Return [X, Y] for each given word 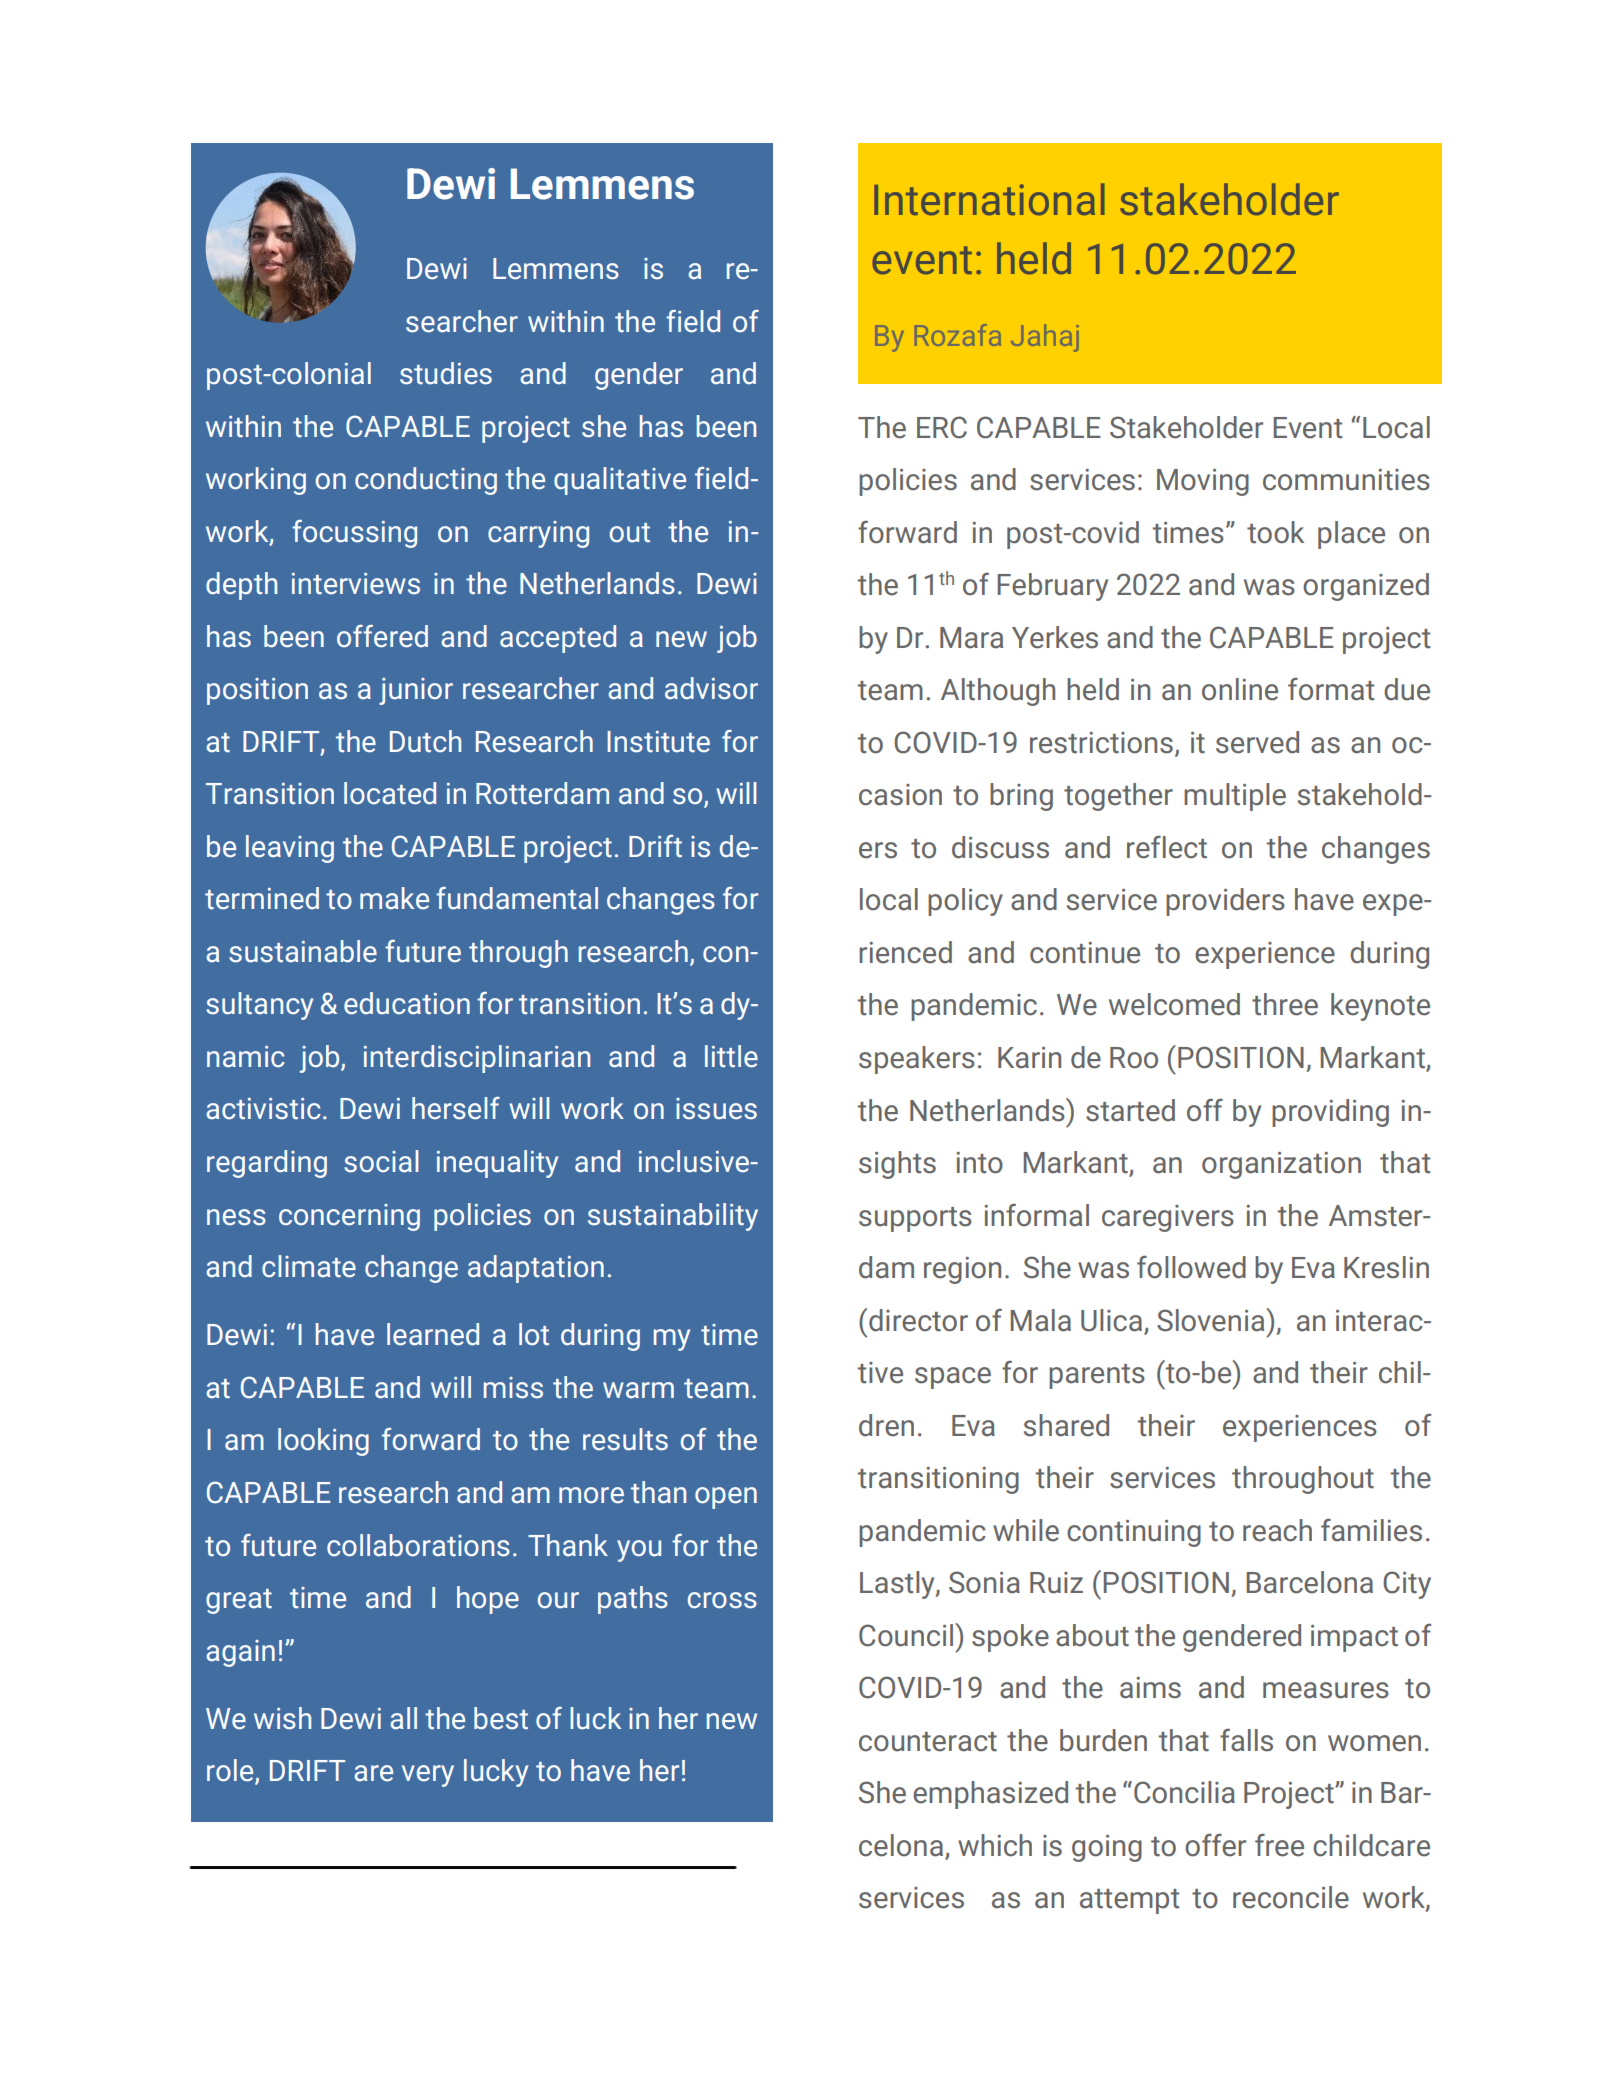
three [1285, 1004]
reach [1277, 1530]
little [731, 1056]
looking [323, 1442]
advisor [711, 688]
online [1240, 689]
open [726, 1498]
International [989, 199]
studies [446, 373]
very [428, 1776]
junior [416, 691]
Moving [1203, 482]
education [407, 1003]
